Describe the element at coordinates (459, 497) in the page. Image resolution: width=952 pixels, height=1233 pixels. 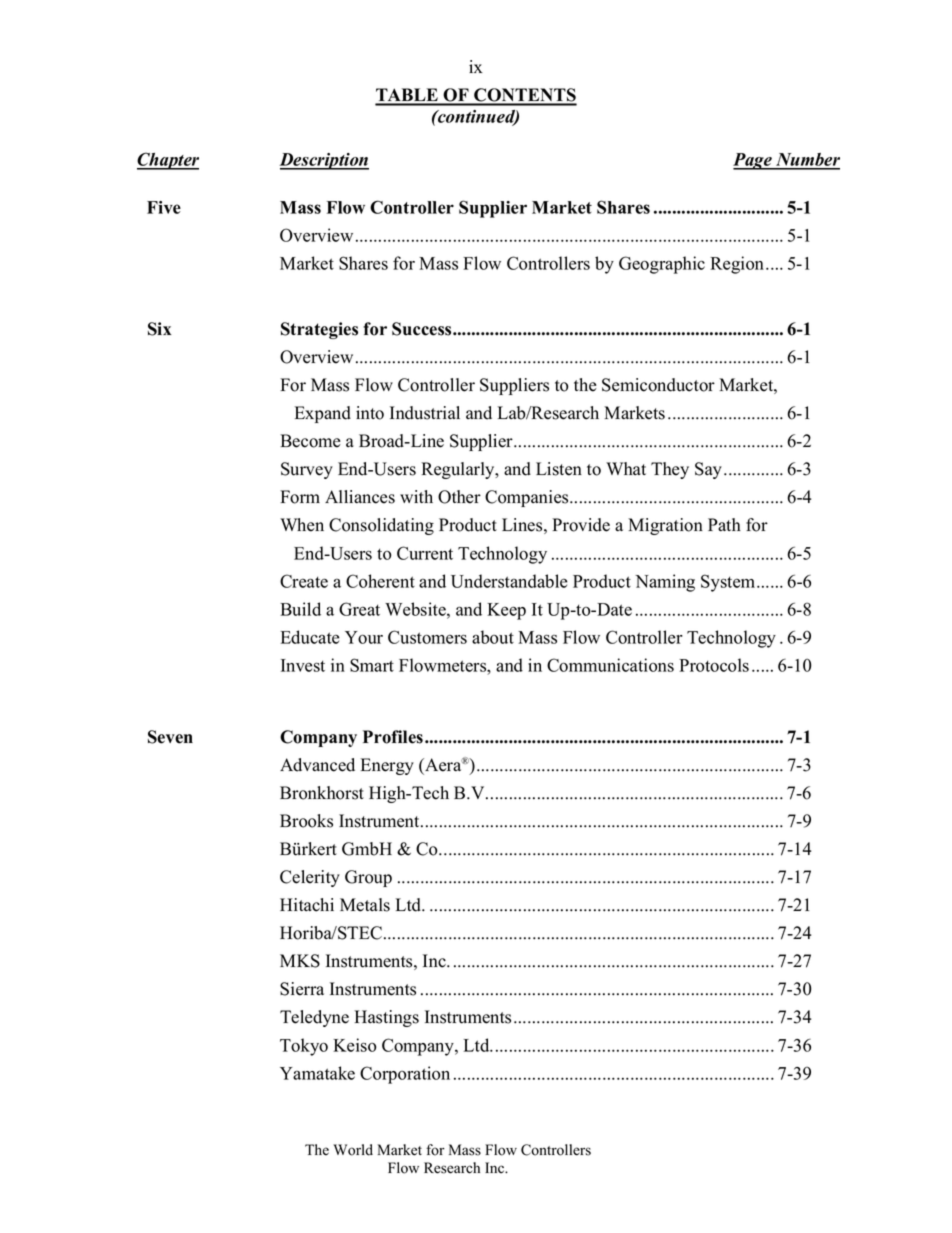
I see `Other` at that location.
